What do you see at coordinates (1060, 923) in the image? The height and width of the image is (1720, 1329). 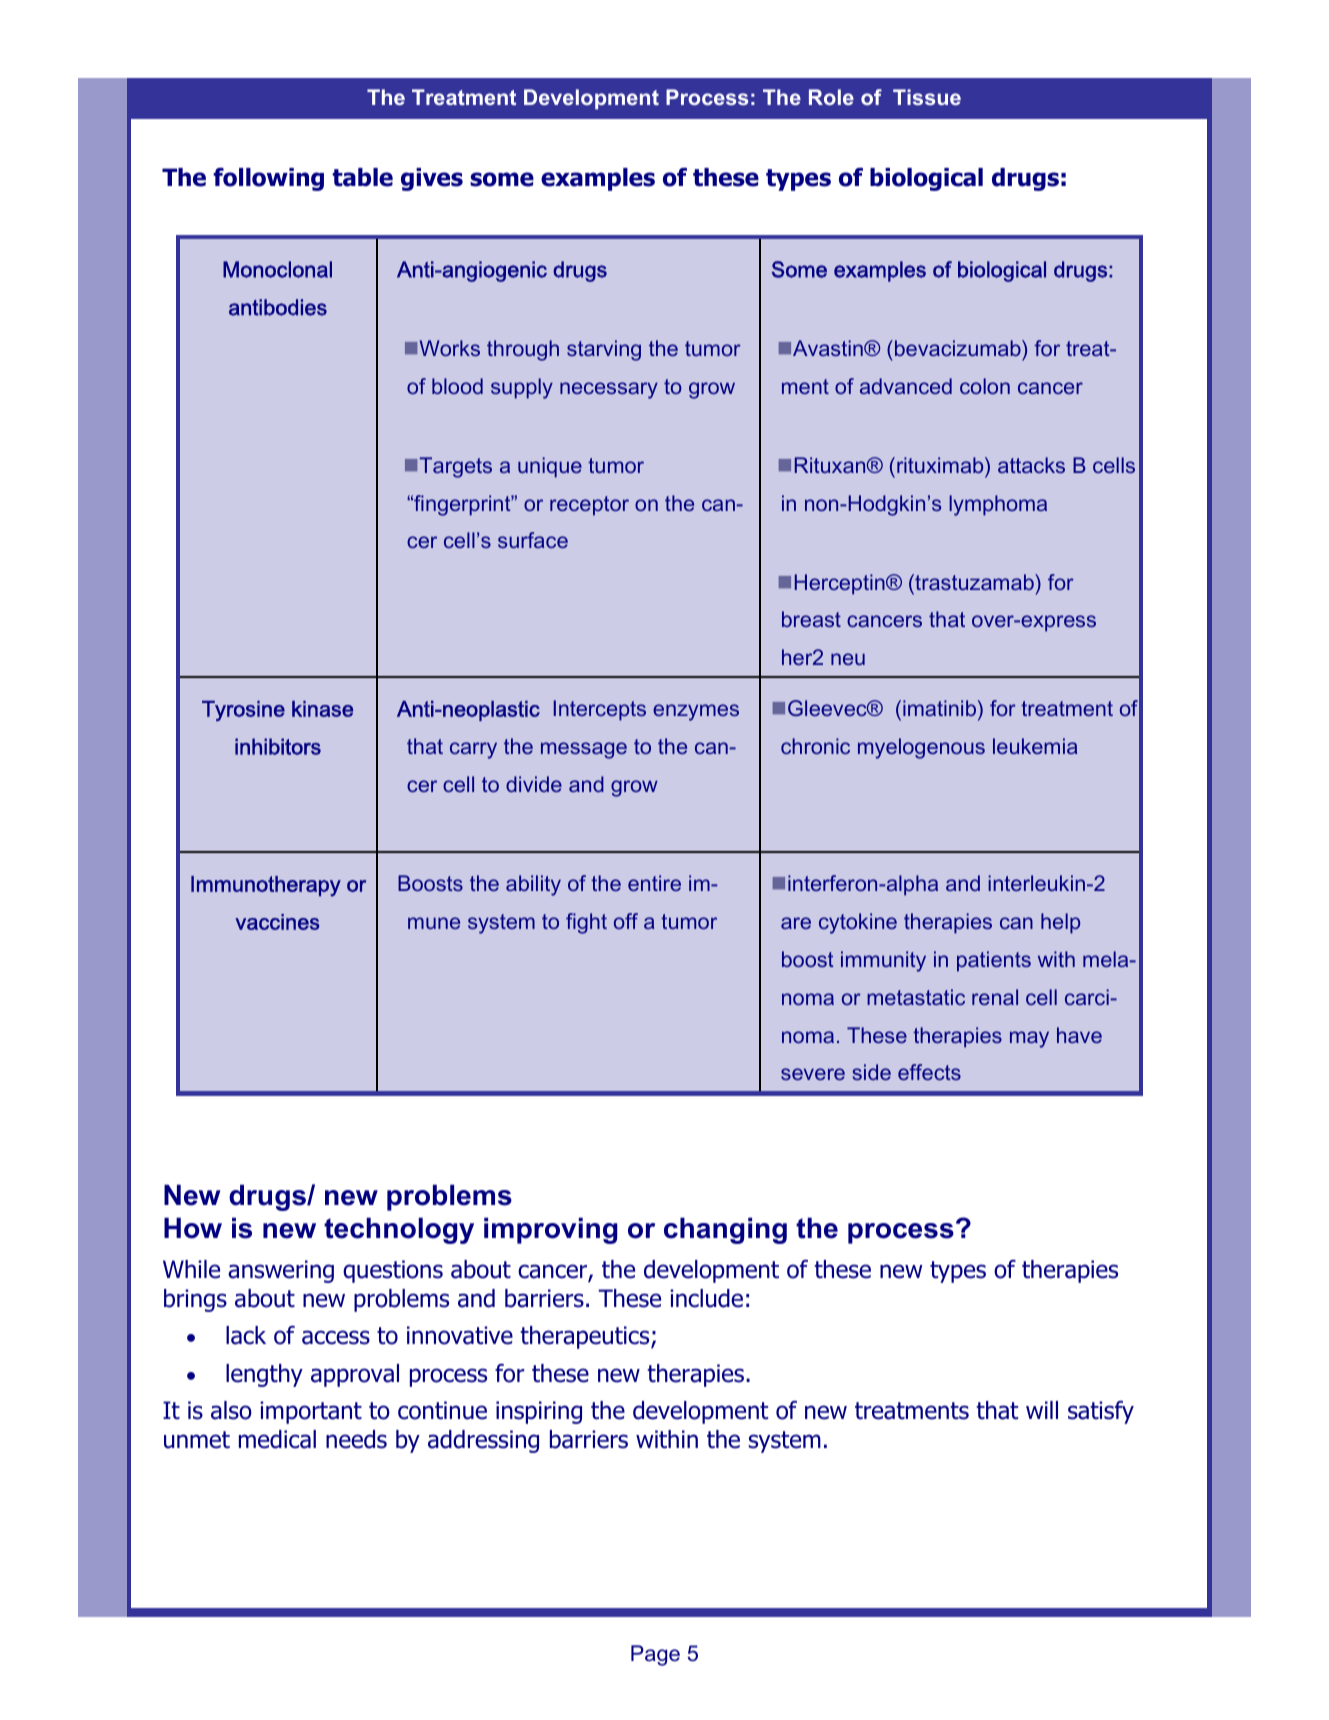 I see `help` at bounding box center [1060, 923].
